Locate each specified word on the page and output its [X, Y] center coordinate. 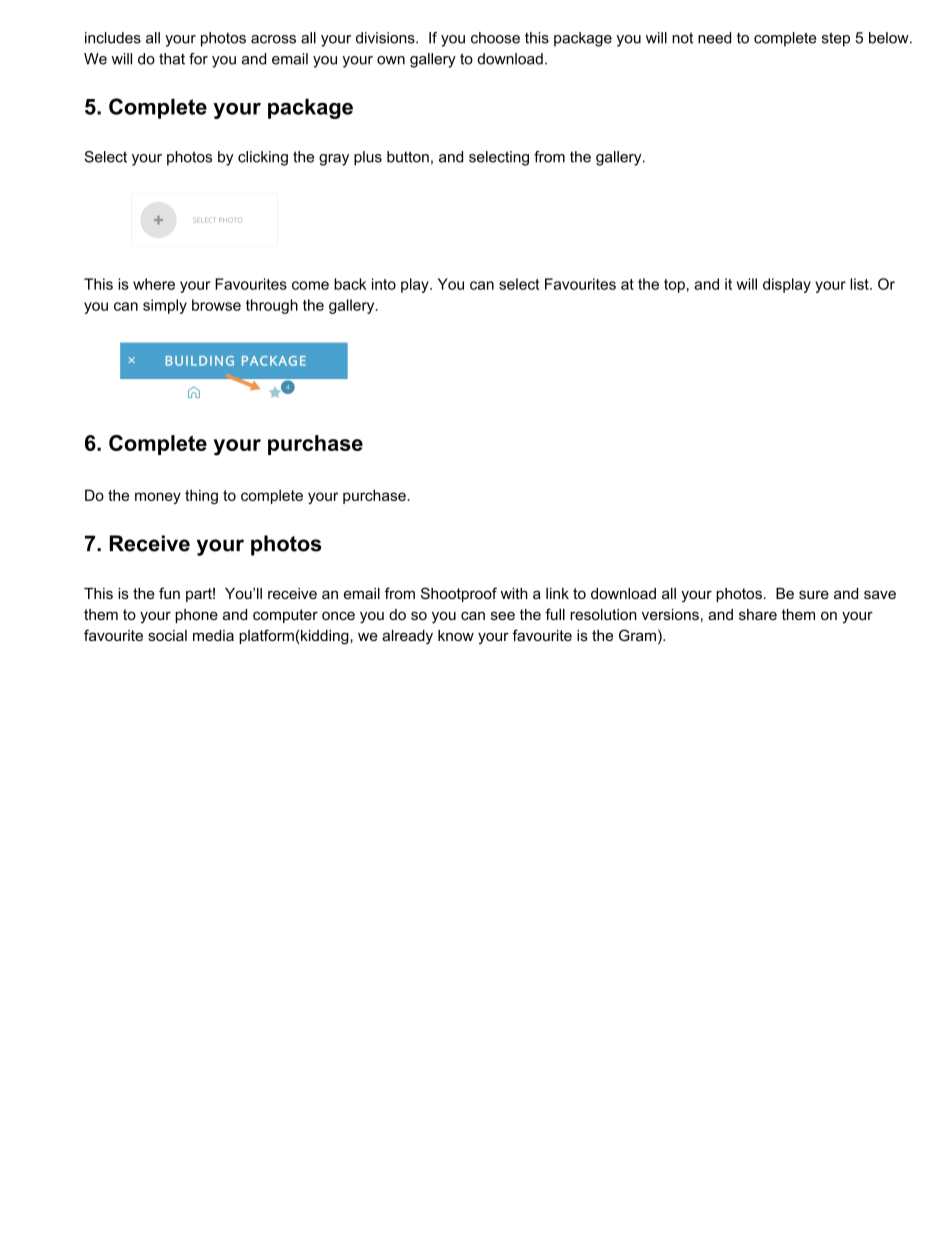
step [836, 39]
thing [201, 496]
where [154, 284]
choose [495, 38]
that [172, 59]
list [860, 284]
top [674, 286]
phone [196, 616]
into [384, 284]
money [158, 498]
